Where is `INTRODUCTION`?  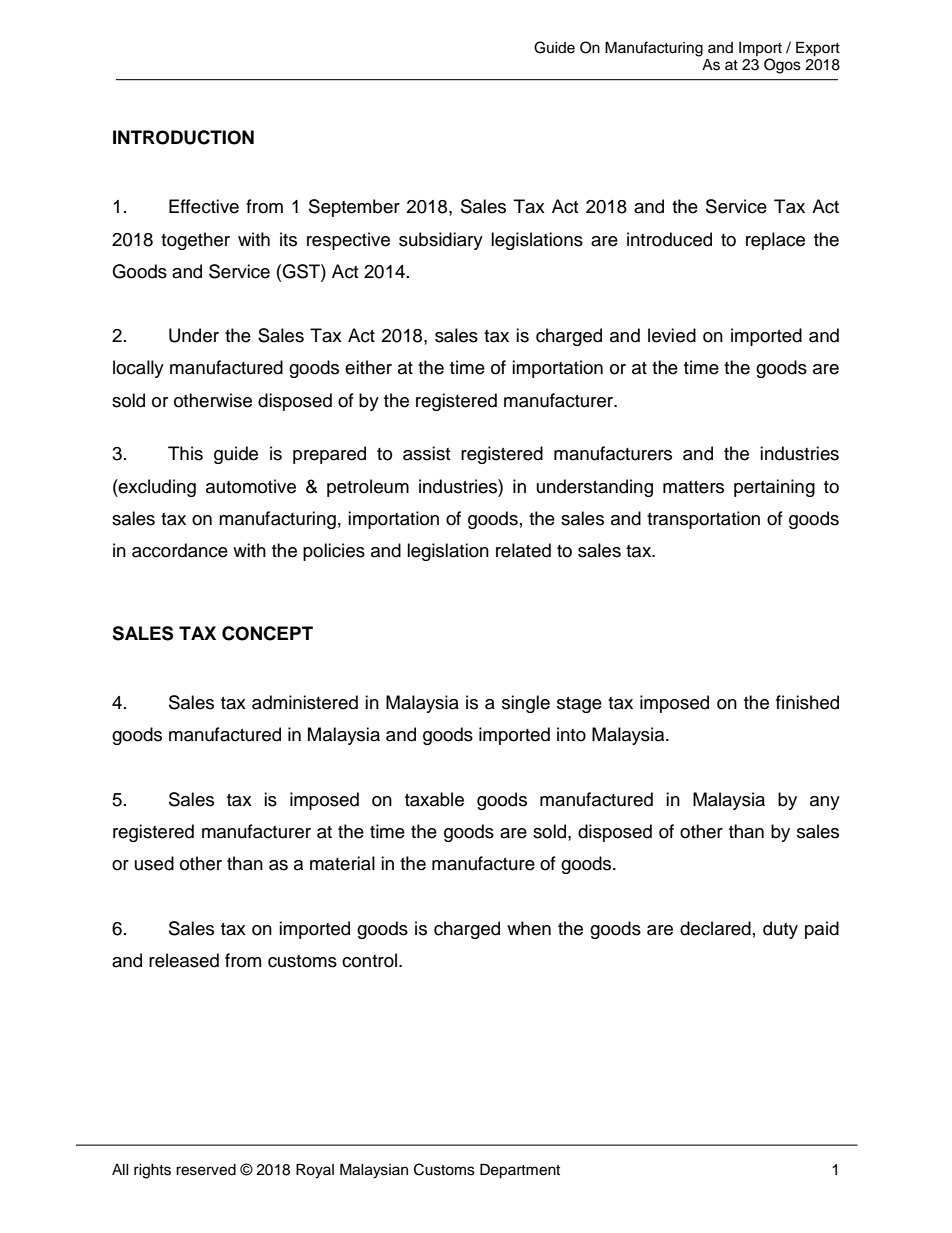 INTRODUCTION is located at coordinates (183, 137).
